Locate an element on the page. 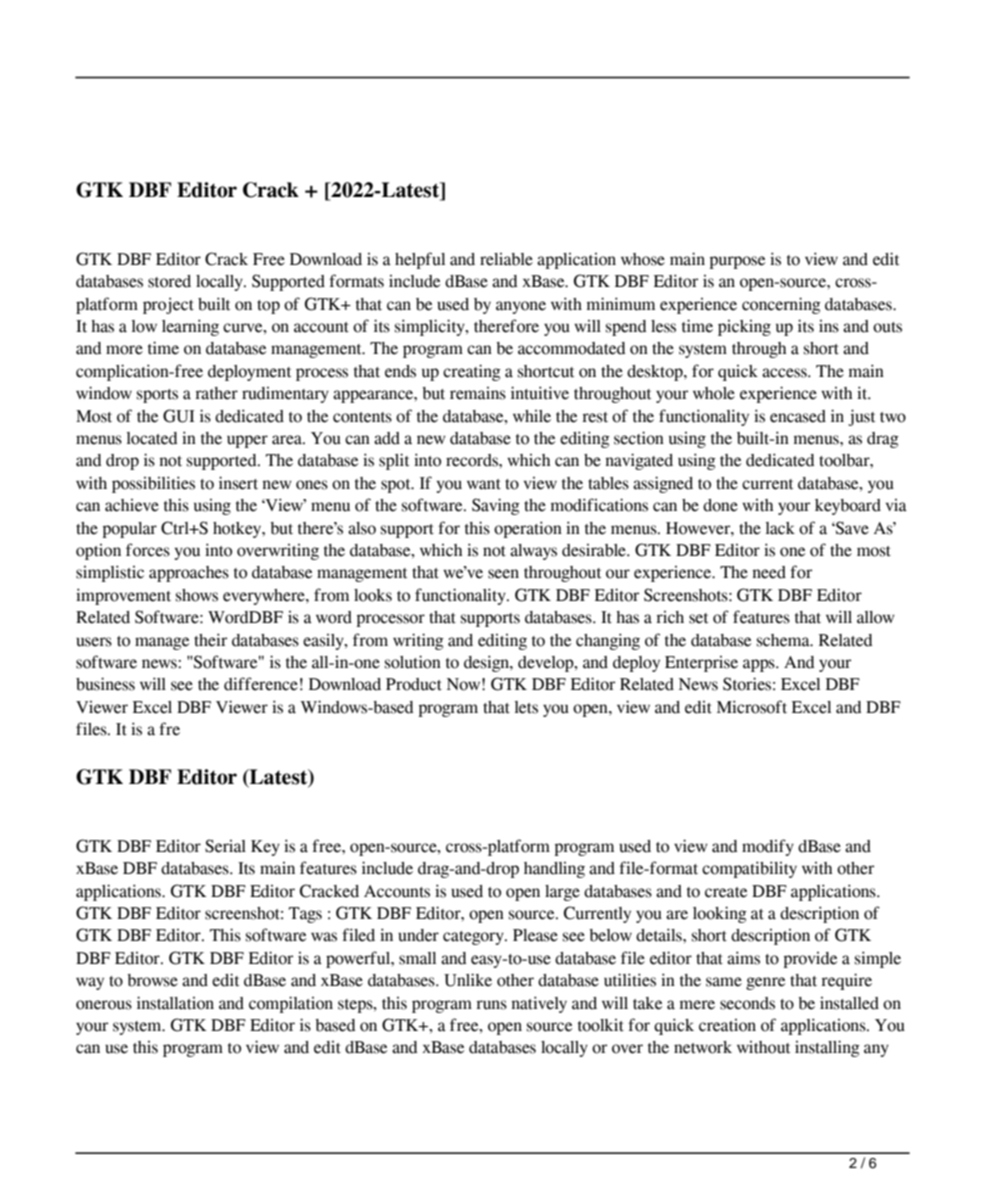 Image resolution: width=985 pixels, height=1204 pixels. modify is located at coordinates (768, 847).
